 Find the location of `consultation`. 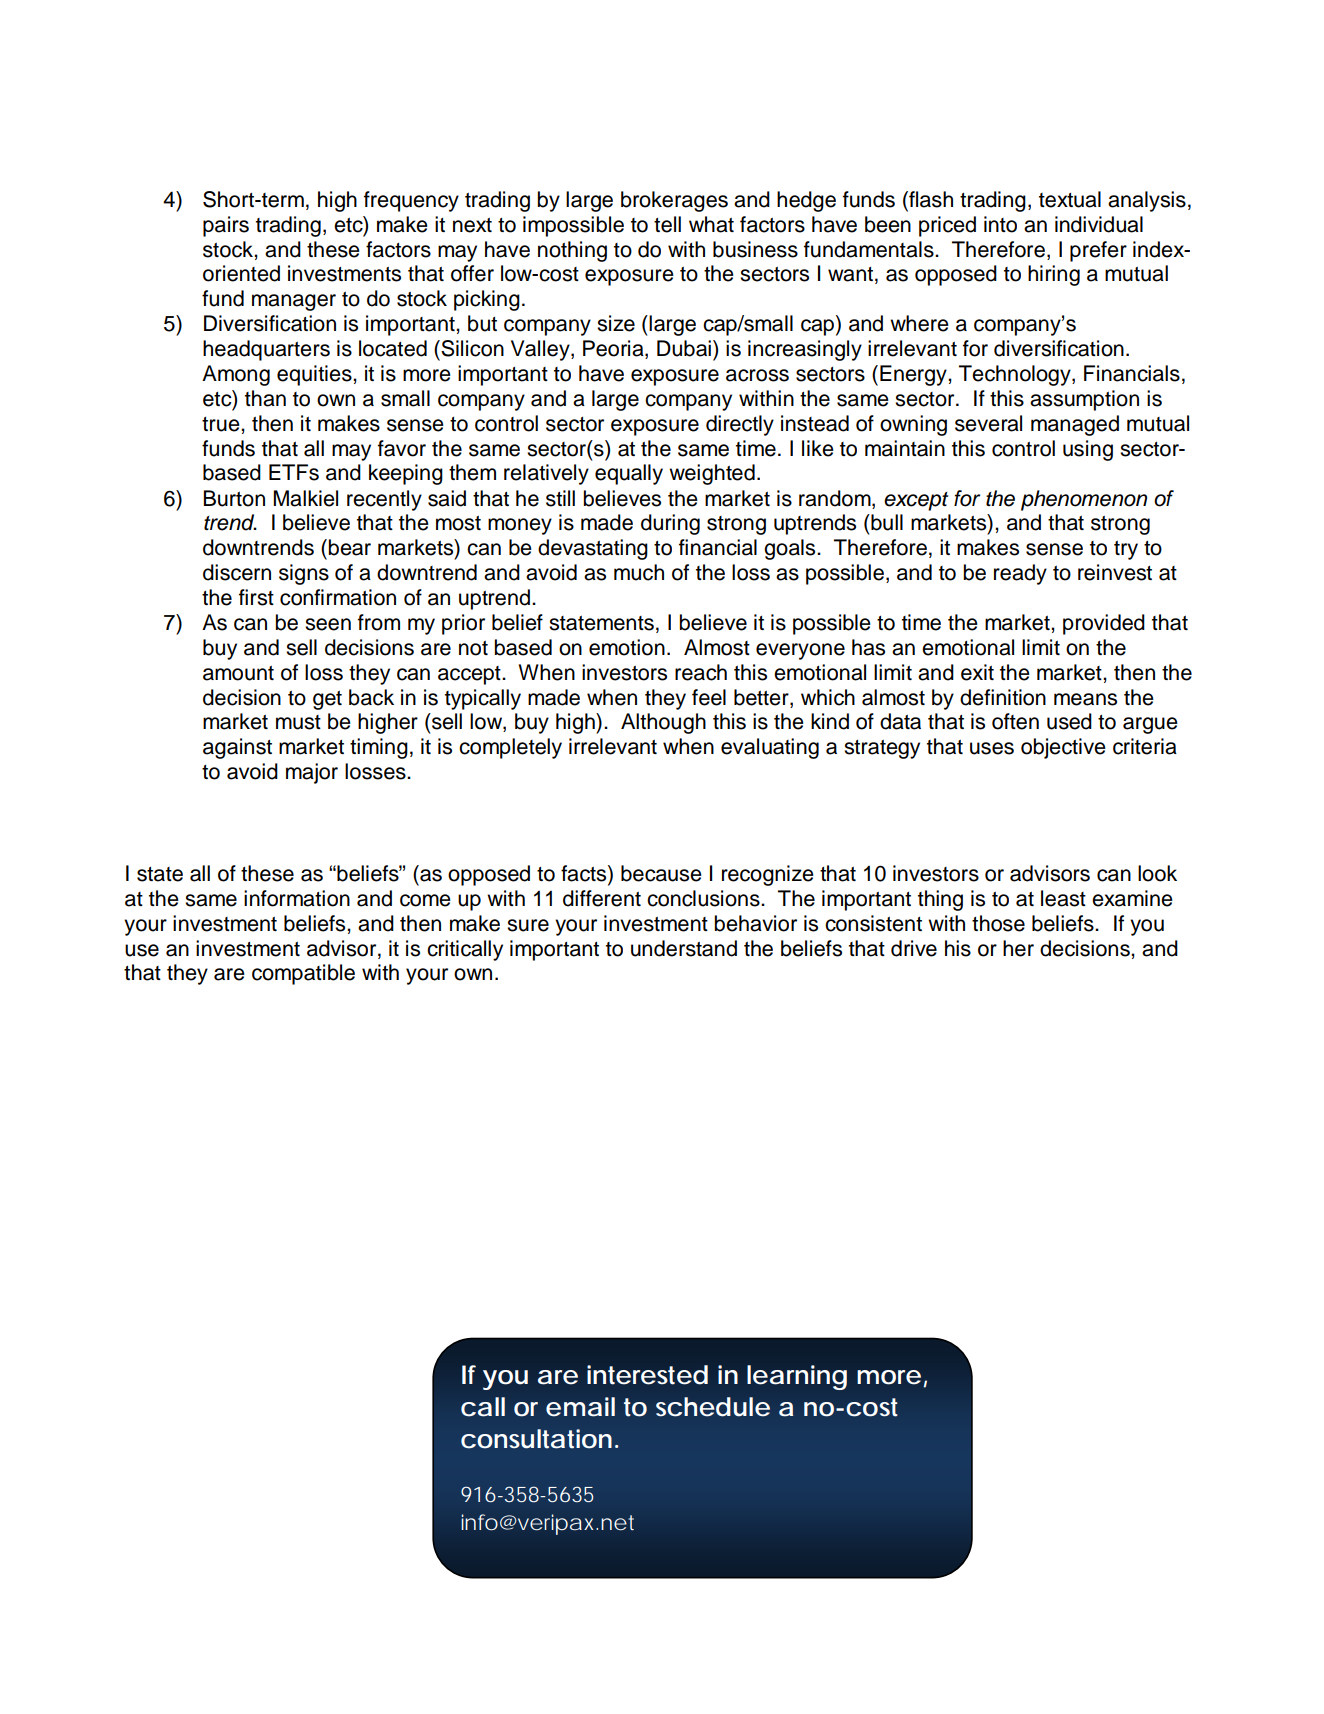

consultation is located at coordinates (536, 1439).
